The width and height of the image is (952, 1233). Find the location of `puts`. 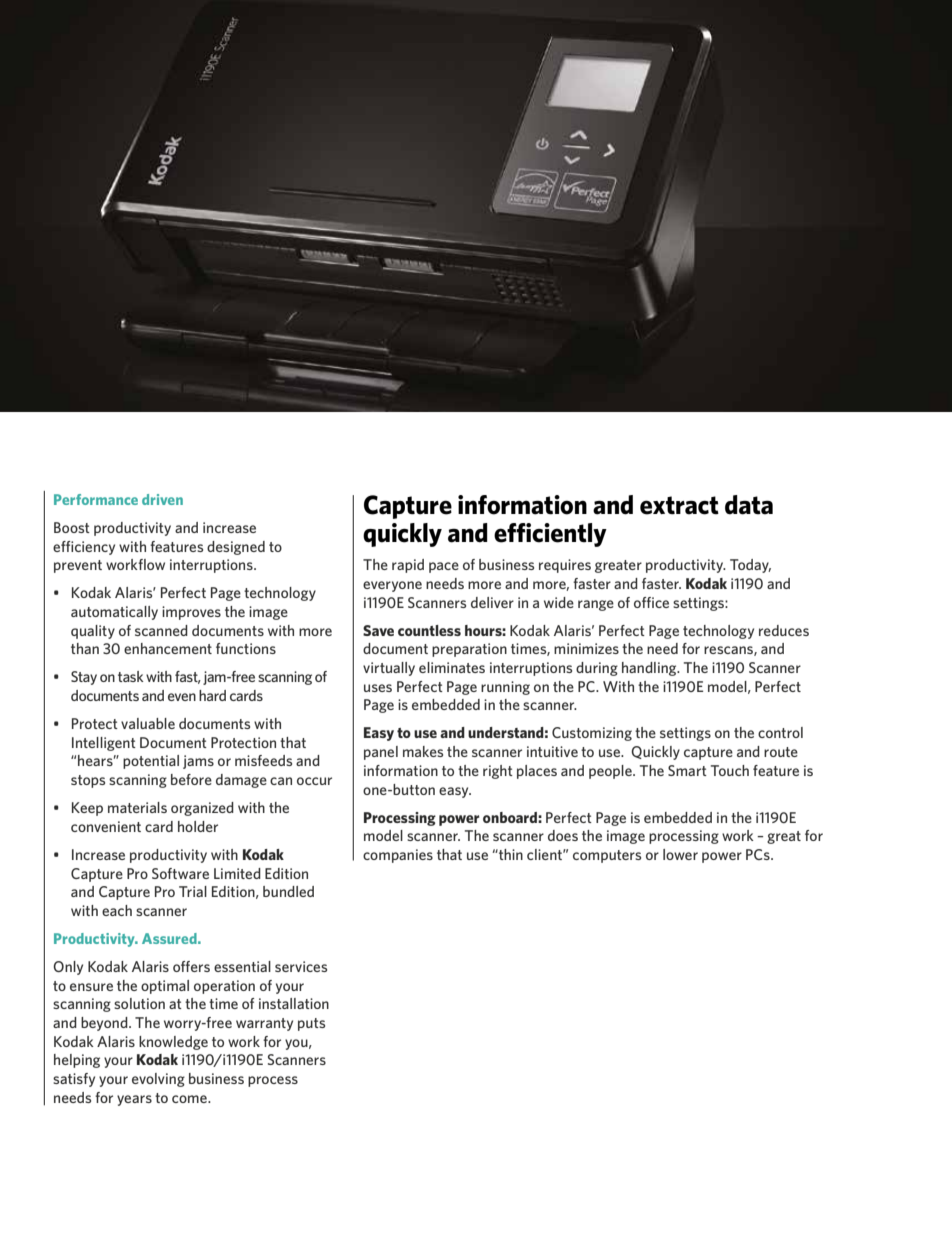

puts is located at coordinates (311, 1024).
